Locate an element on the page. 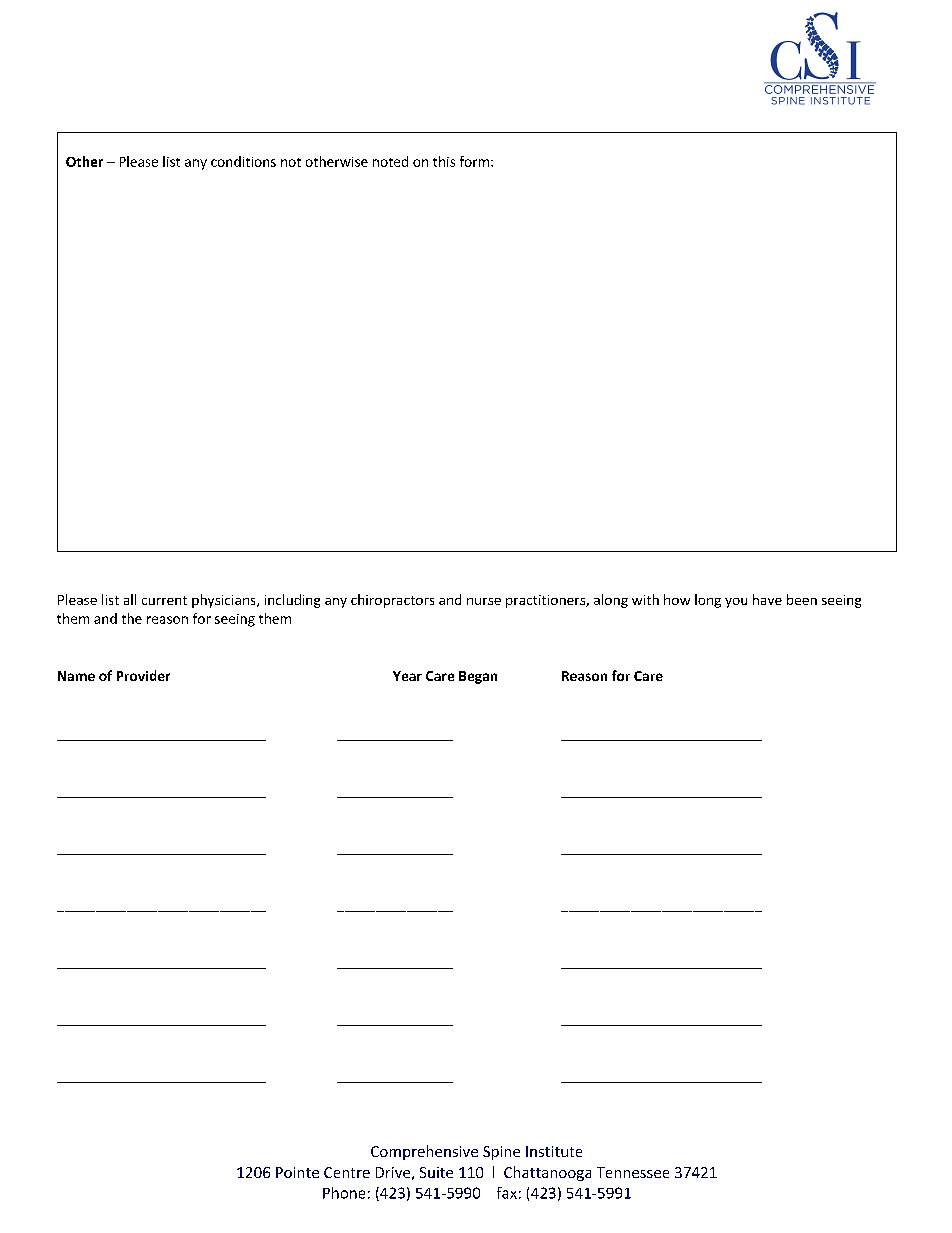 This page has width=952, height=1233. this is located at coordinates (444, 161).
